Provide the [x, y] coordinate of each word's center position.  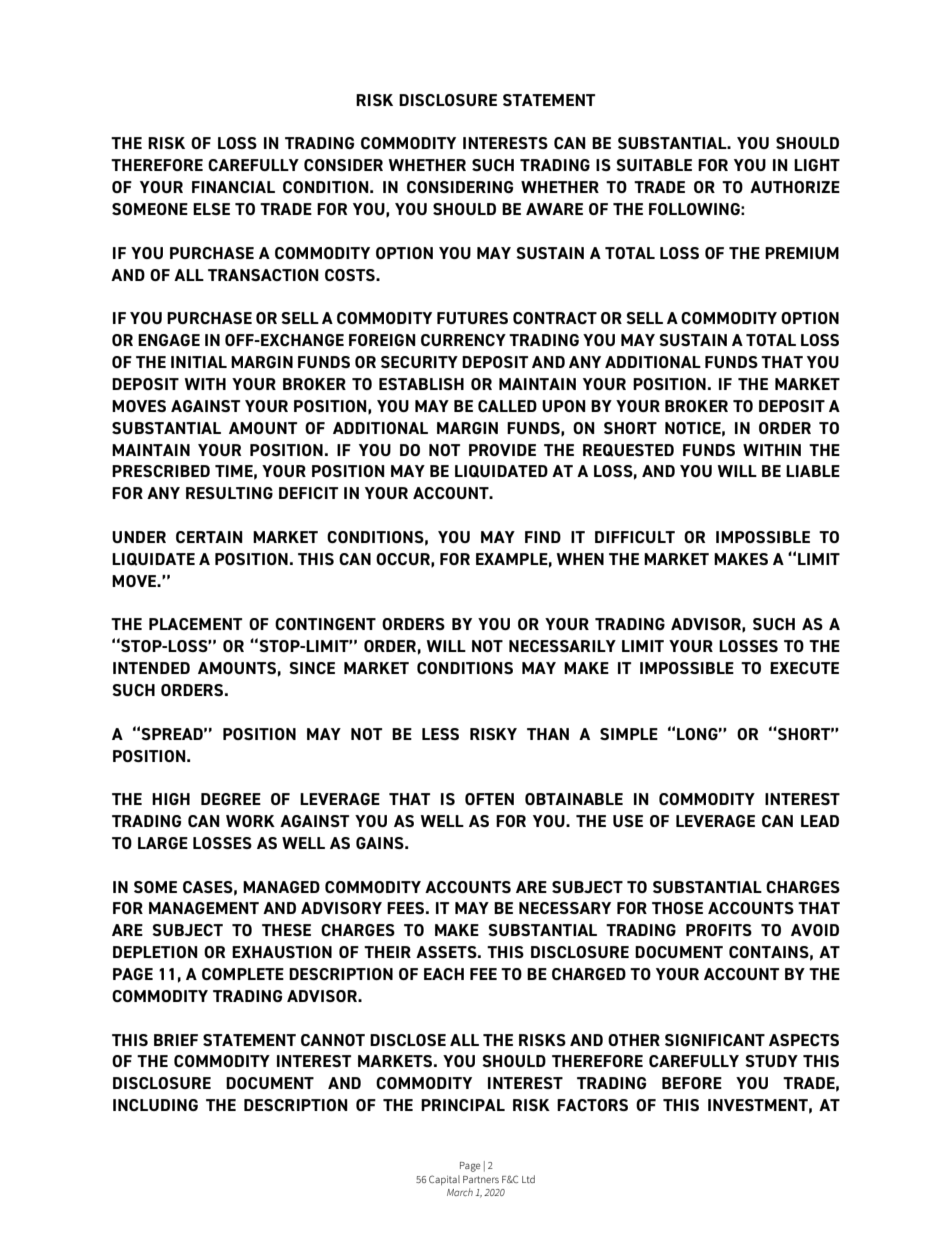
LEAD [820, 821]
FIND [543, 537]
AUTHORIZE [795, 187]
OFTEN [489, 799]
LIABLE [813, 471]
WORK [250, 821]
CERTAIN [209, 537]
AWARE [554, 209]
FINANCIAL [233, 187]
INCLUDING [155, 1105]
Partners [481, 1179]
